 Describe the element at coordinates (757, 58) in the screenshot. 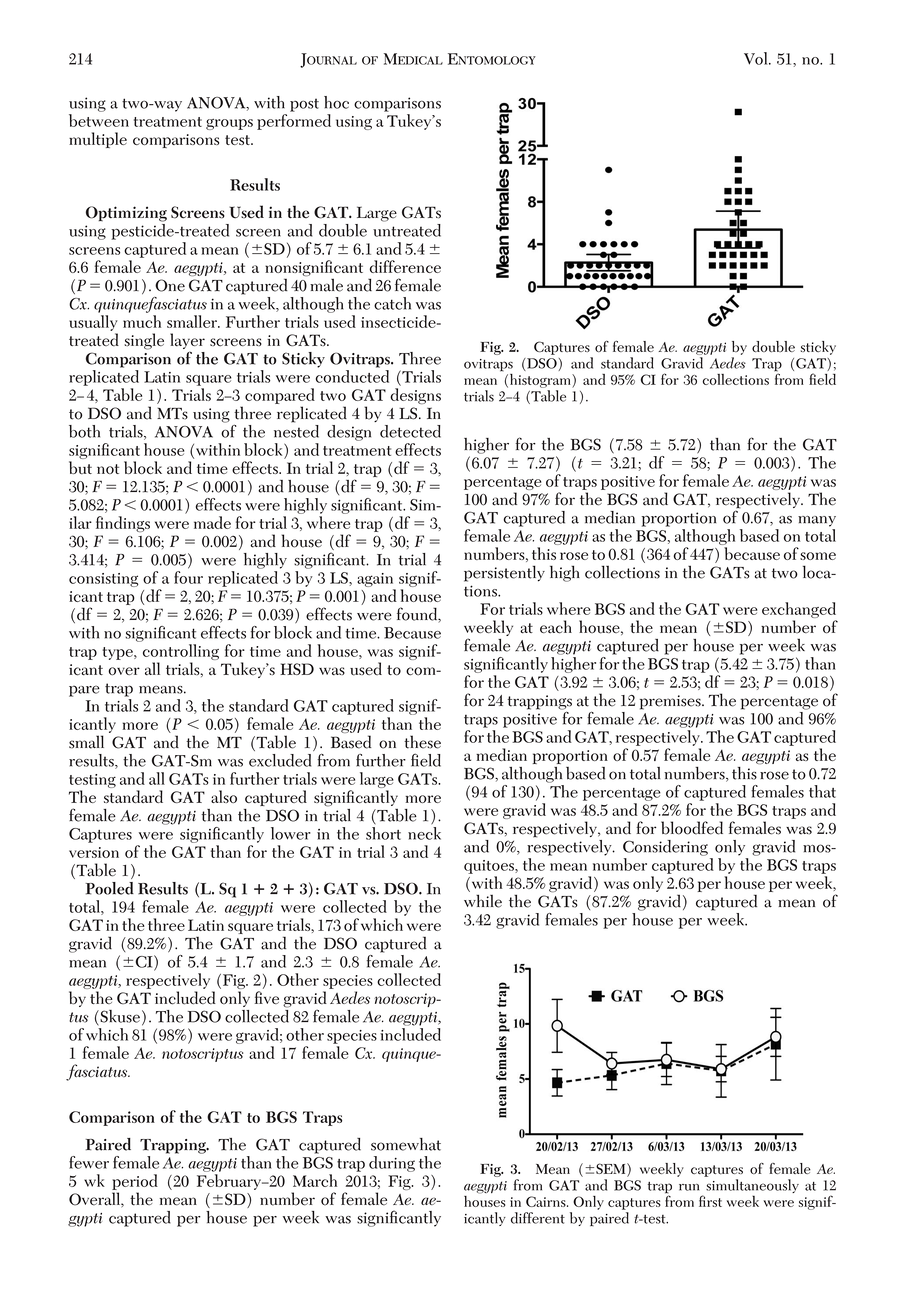

I see `Vol` at that location.
